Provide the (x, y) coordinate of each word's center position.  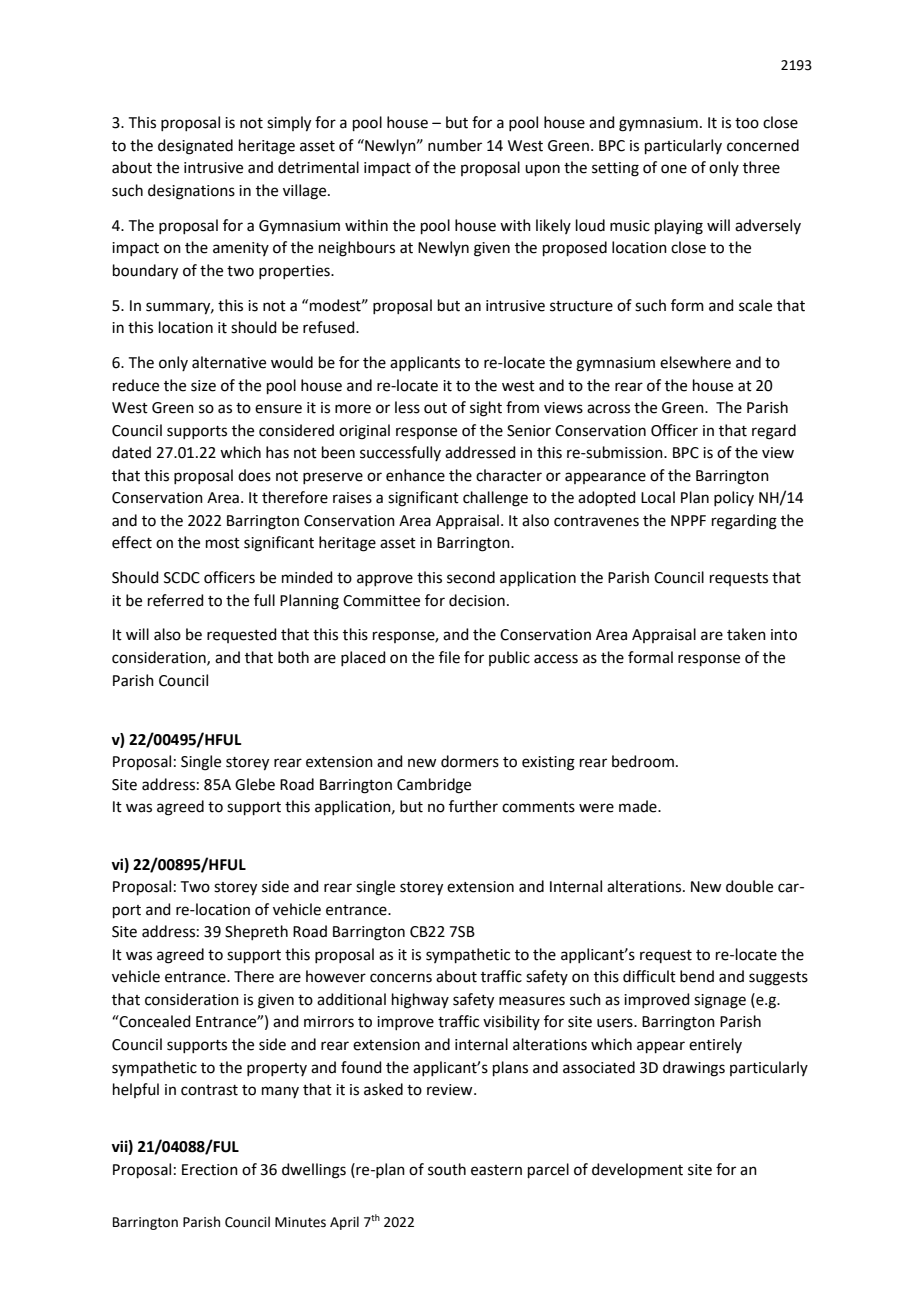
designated (195, 147)
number (455, 145)
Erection (210, 1170)
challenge (495, 499)
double (749, 886)
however (336, 976)
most (223, 543)
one (674, 169)
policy (734, 498)
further (473, 806)
